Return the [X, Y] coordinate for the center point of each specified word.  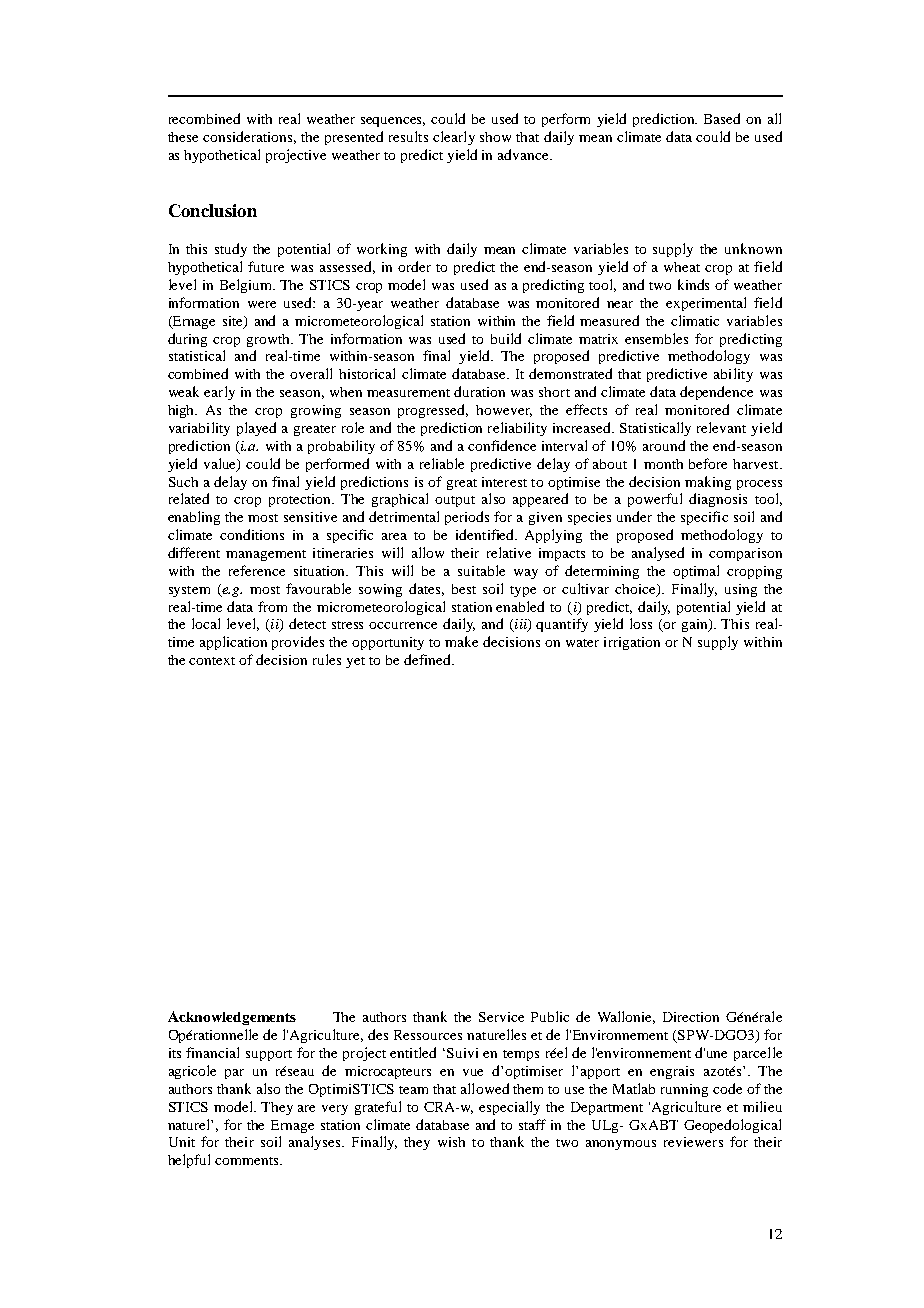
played [256, 429]
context [212, 661]
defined [428, 659]
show [495, 137]
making [708, 483]
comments [248, 1161]
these [183, 137]
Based [722, 118]
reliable [442, 463]
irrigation [632, 643]
